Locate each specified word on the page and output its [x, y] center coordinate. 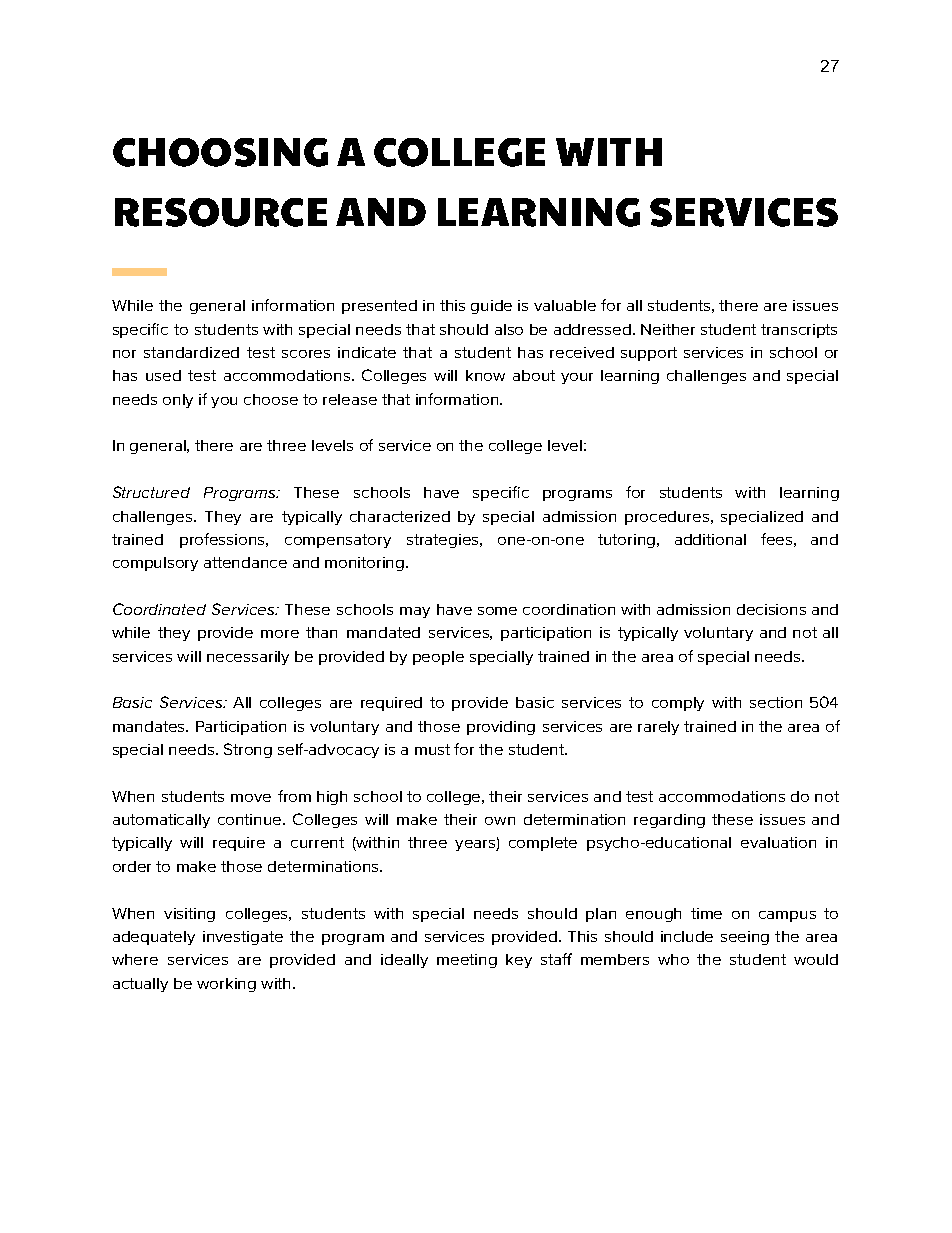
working [226, 985]
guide [491, 307]
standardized [191, 352]
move [251, 798]
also [509, 329]
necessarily [248, 658]
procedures [668, 518]
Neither [668, 329]
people [438, 658]
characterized [400, 516]
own [500, 821]
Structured [151, 492]
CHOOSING [220, 152]
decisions [771, 609]
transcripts [799, 331]
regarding [669, 821]
